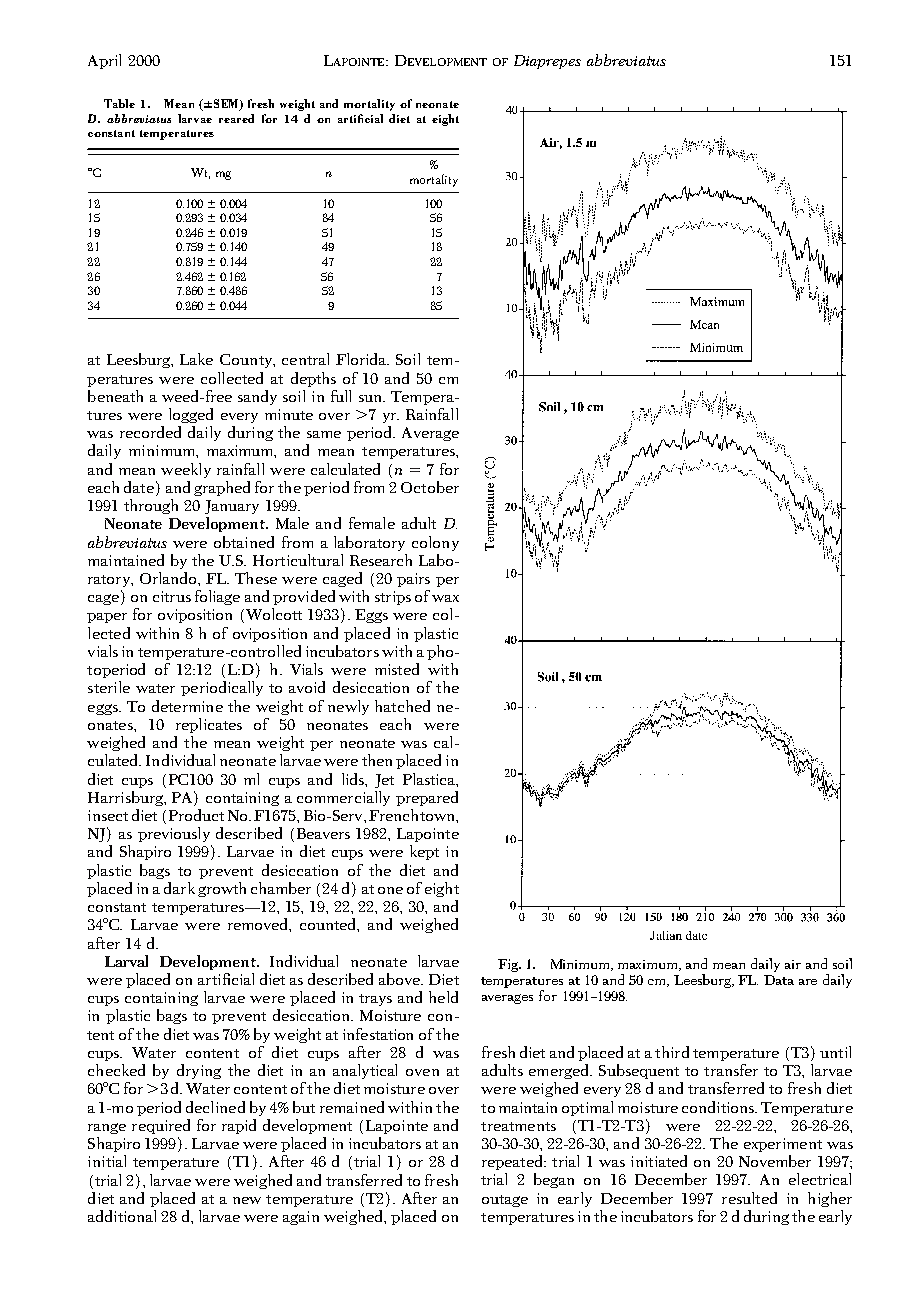 The width and height of the screenshot is (904, 1316). I want to click on Data, so click(779, 980).
